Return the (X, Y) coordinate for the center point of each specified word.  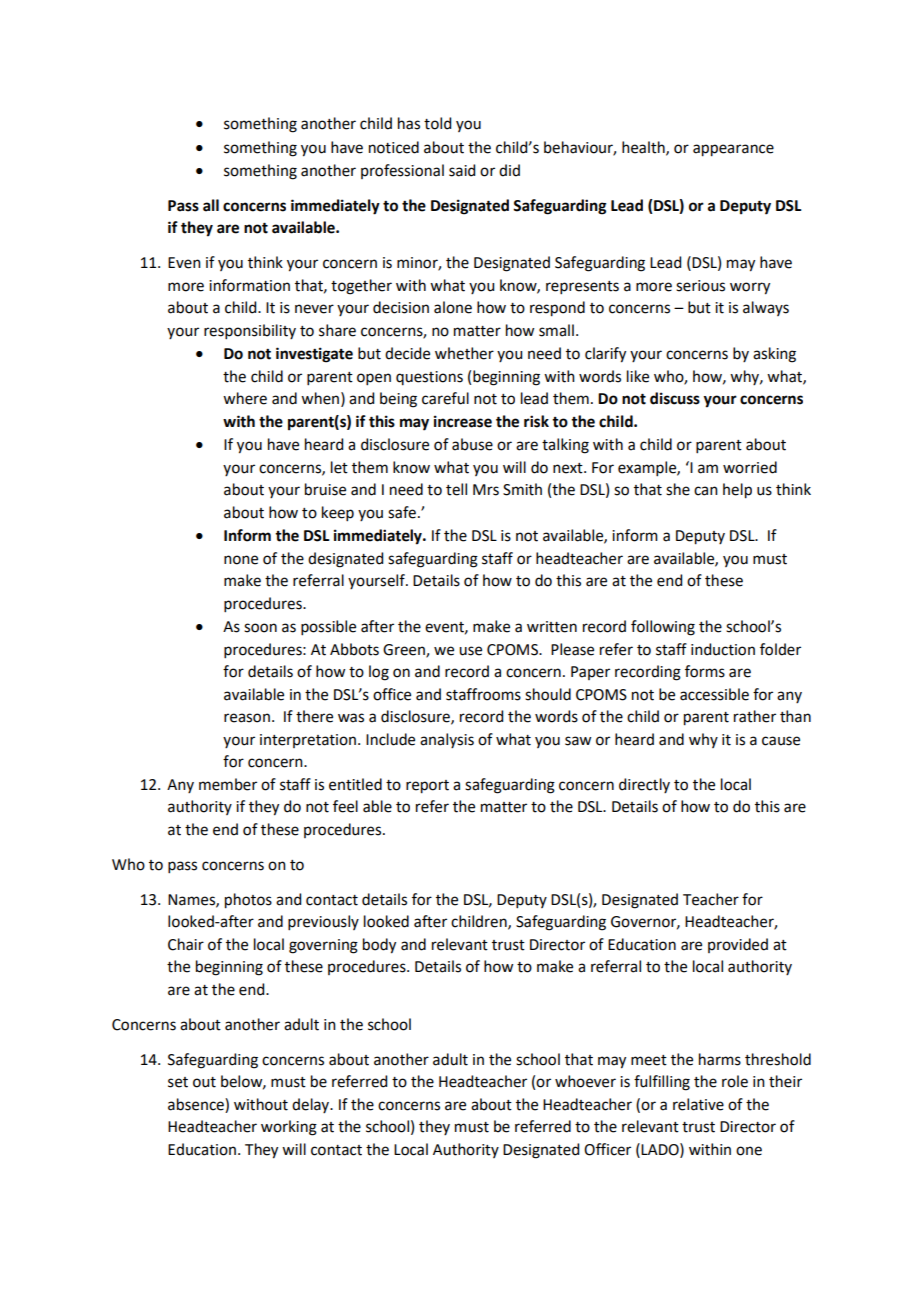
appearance (733, 150)
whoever (585, 1081)
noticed (394, 147)
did (509, 170)
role (735, 1081)
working (289, 1128)
